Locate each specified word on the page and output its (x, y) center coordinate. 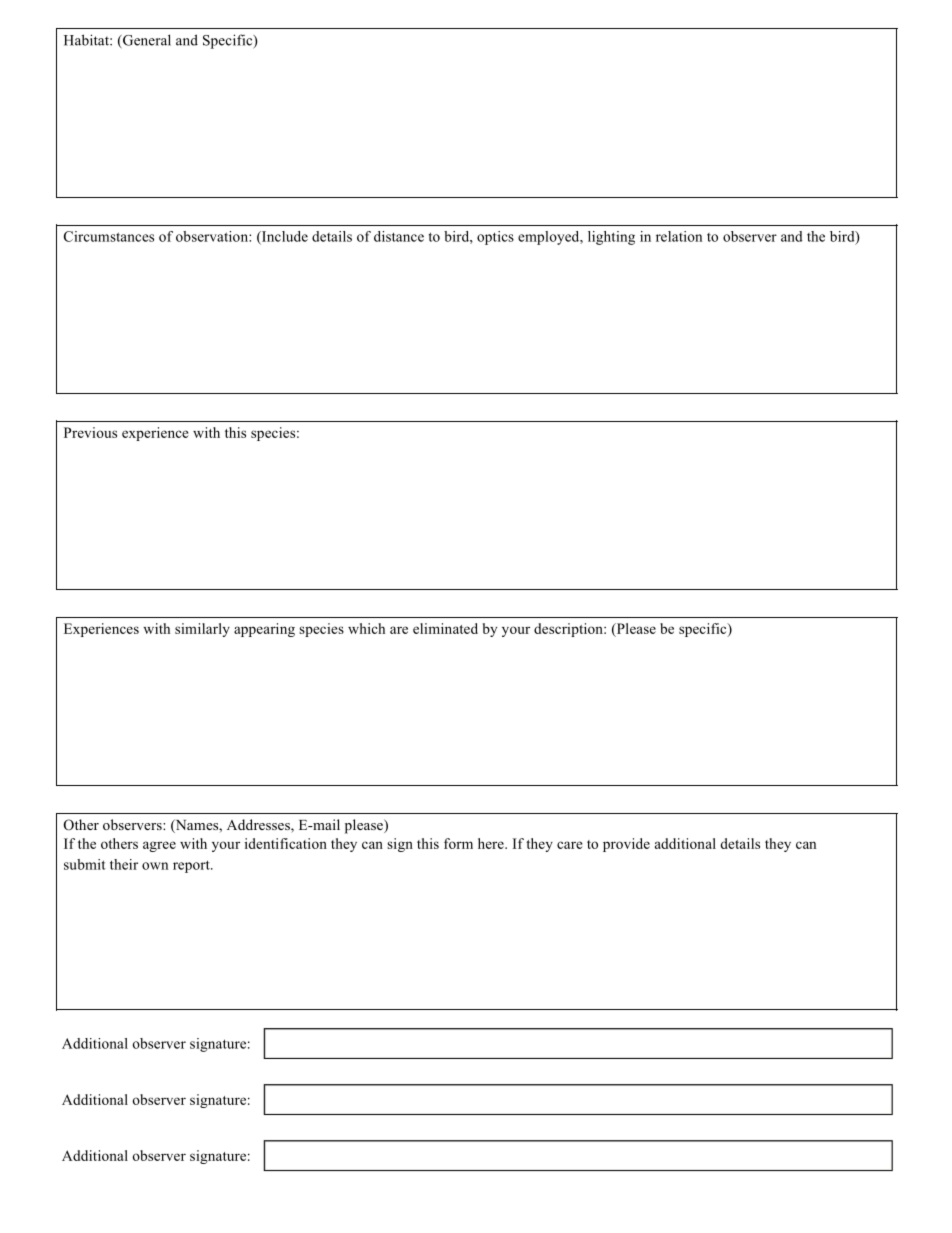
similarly (202, 630)
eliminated (445, 628)
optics (495, 238)
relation (679, 236)
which (366, 628)
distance (399, 236)
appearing (264, 630)
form (458, 843)
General (146, 41)
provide (626, 845)
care (570, 845)
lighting (611, 238)
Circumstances (109, 236)
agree (159, 846)
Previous (90, 432)
